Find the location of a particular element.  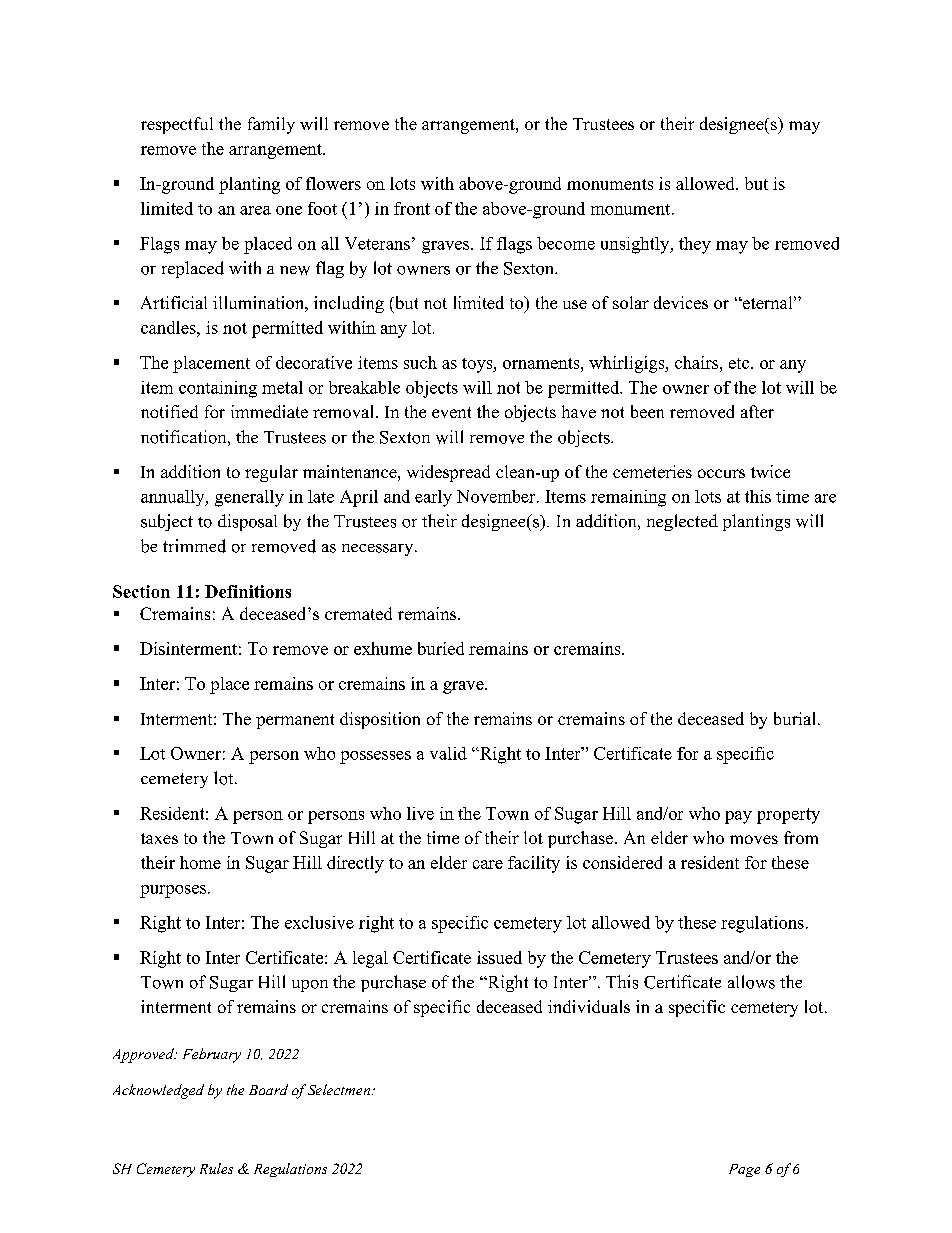

front is located at coordinates (412, 208).
